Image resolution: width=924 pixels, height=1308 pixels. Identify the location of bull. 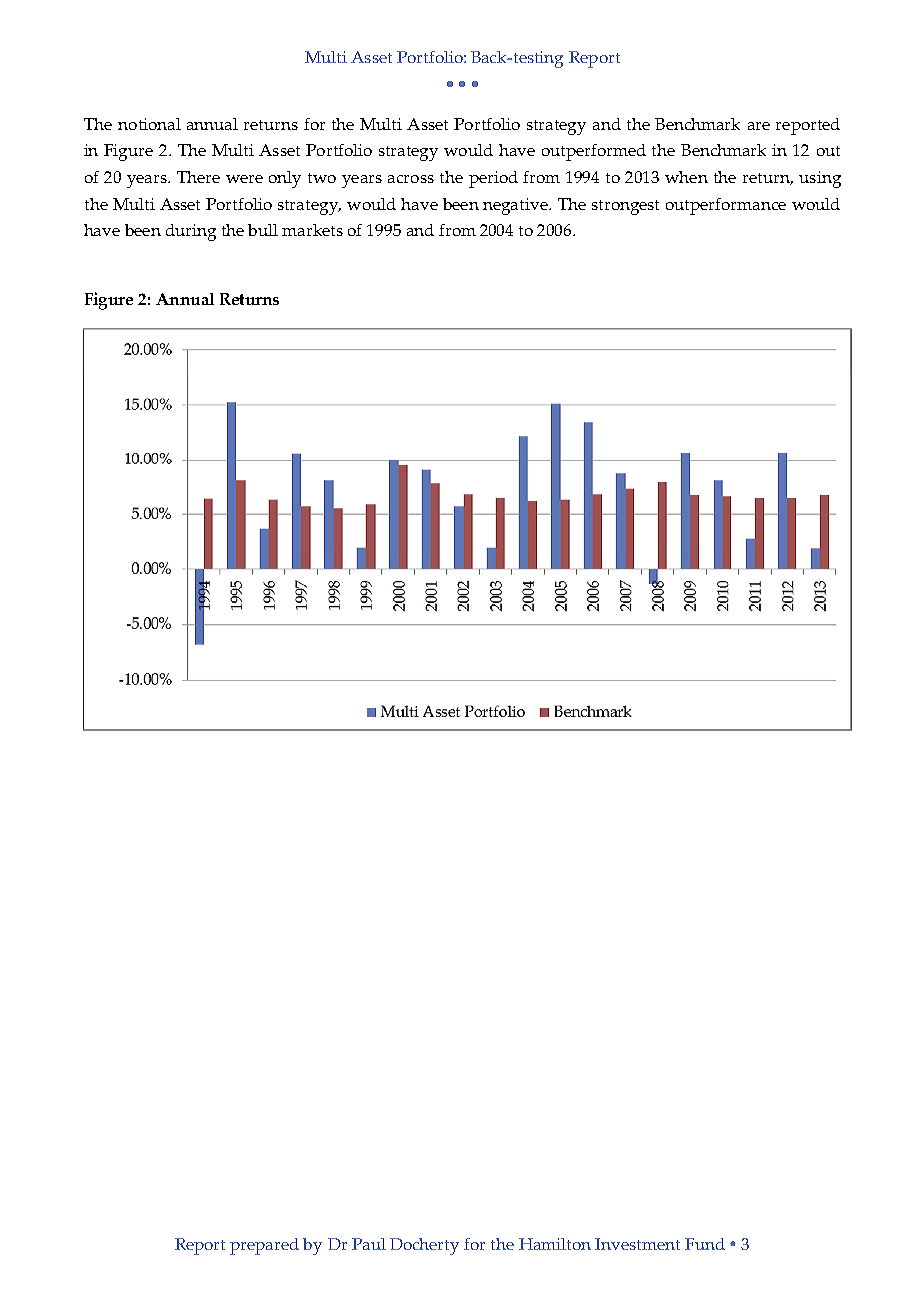
(263, 230).
